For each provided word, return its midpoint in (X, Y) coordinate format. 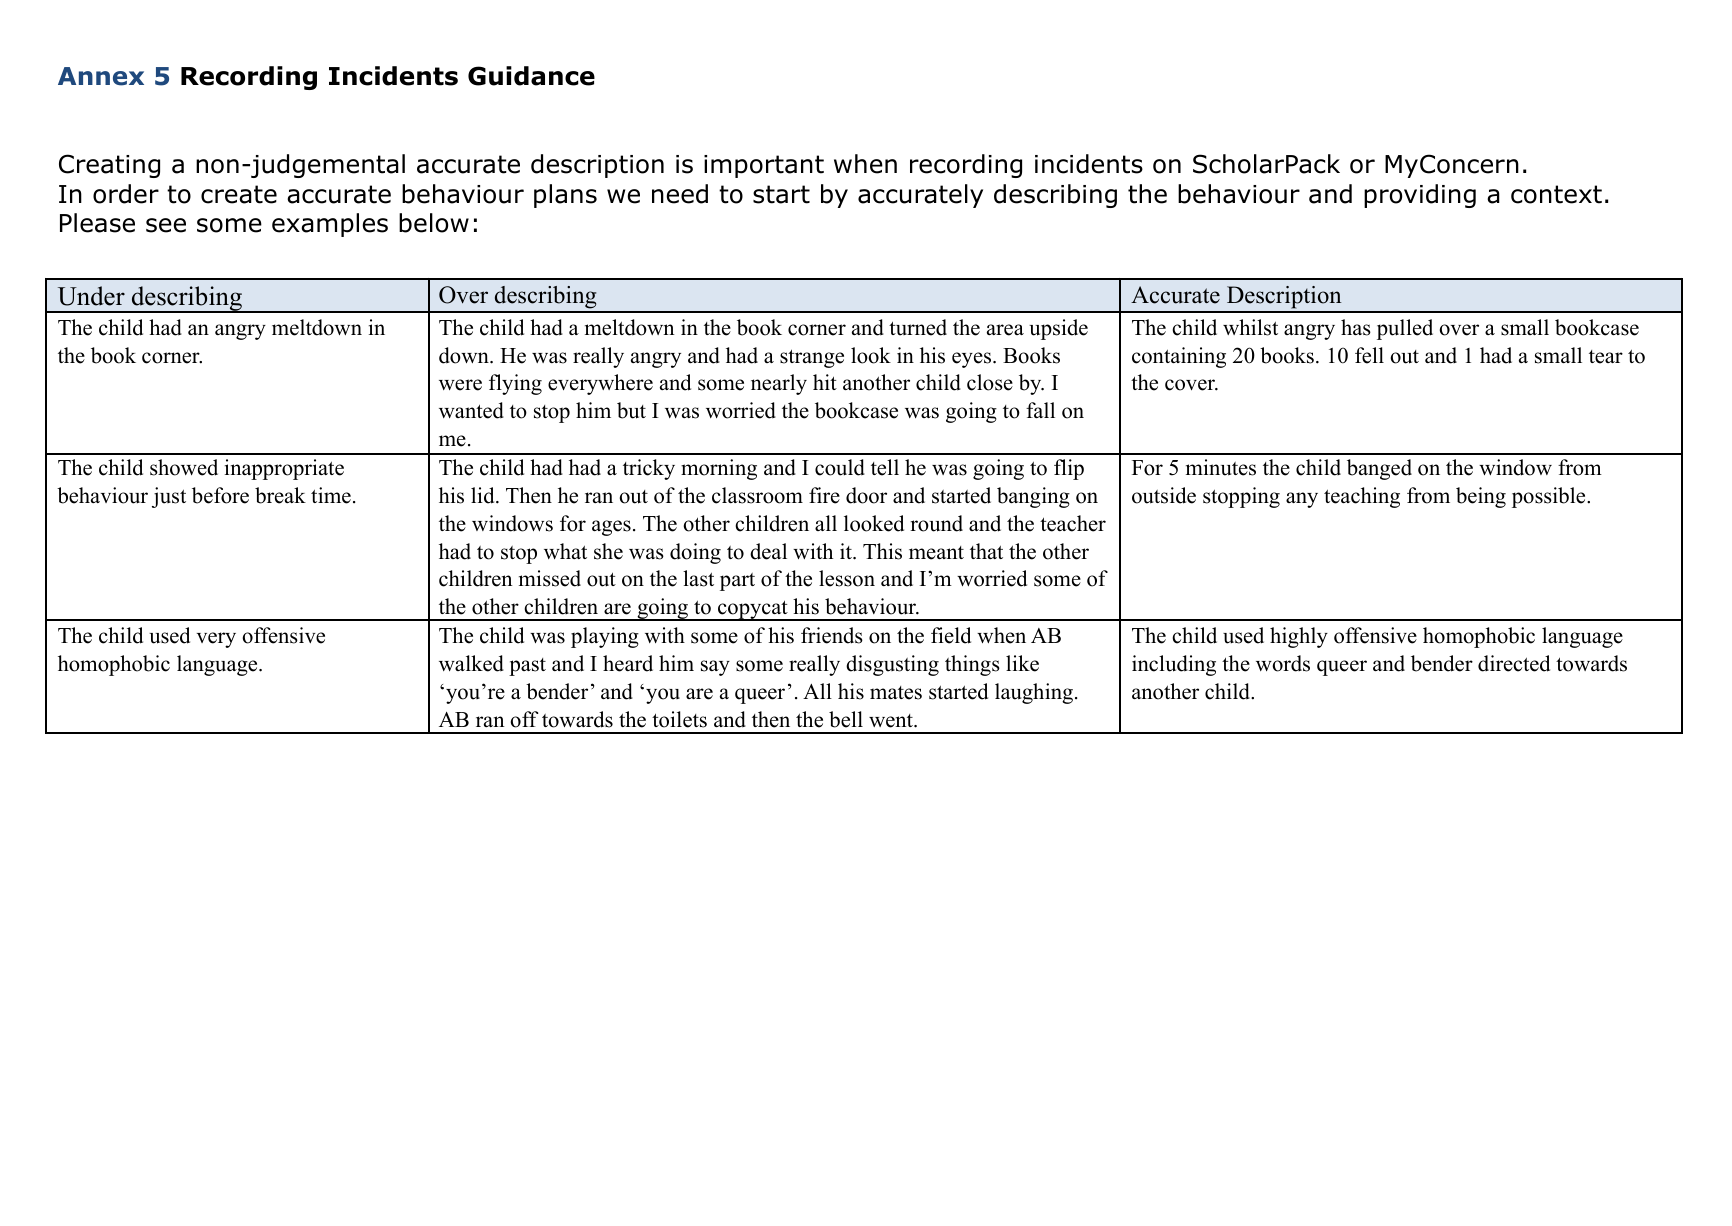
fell (1369, 355)
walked (471, 663)
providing (1420, 196)
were (460, 385)
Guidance (531, 76)
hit (825, 382)
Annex (101, 76)
